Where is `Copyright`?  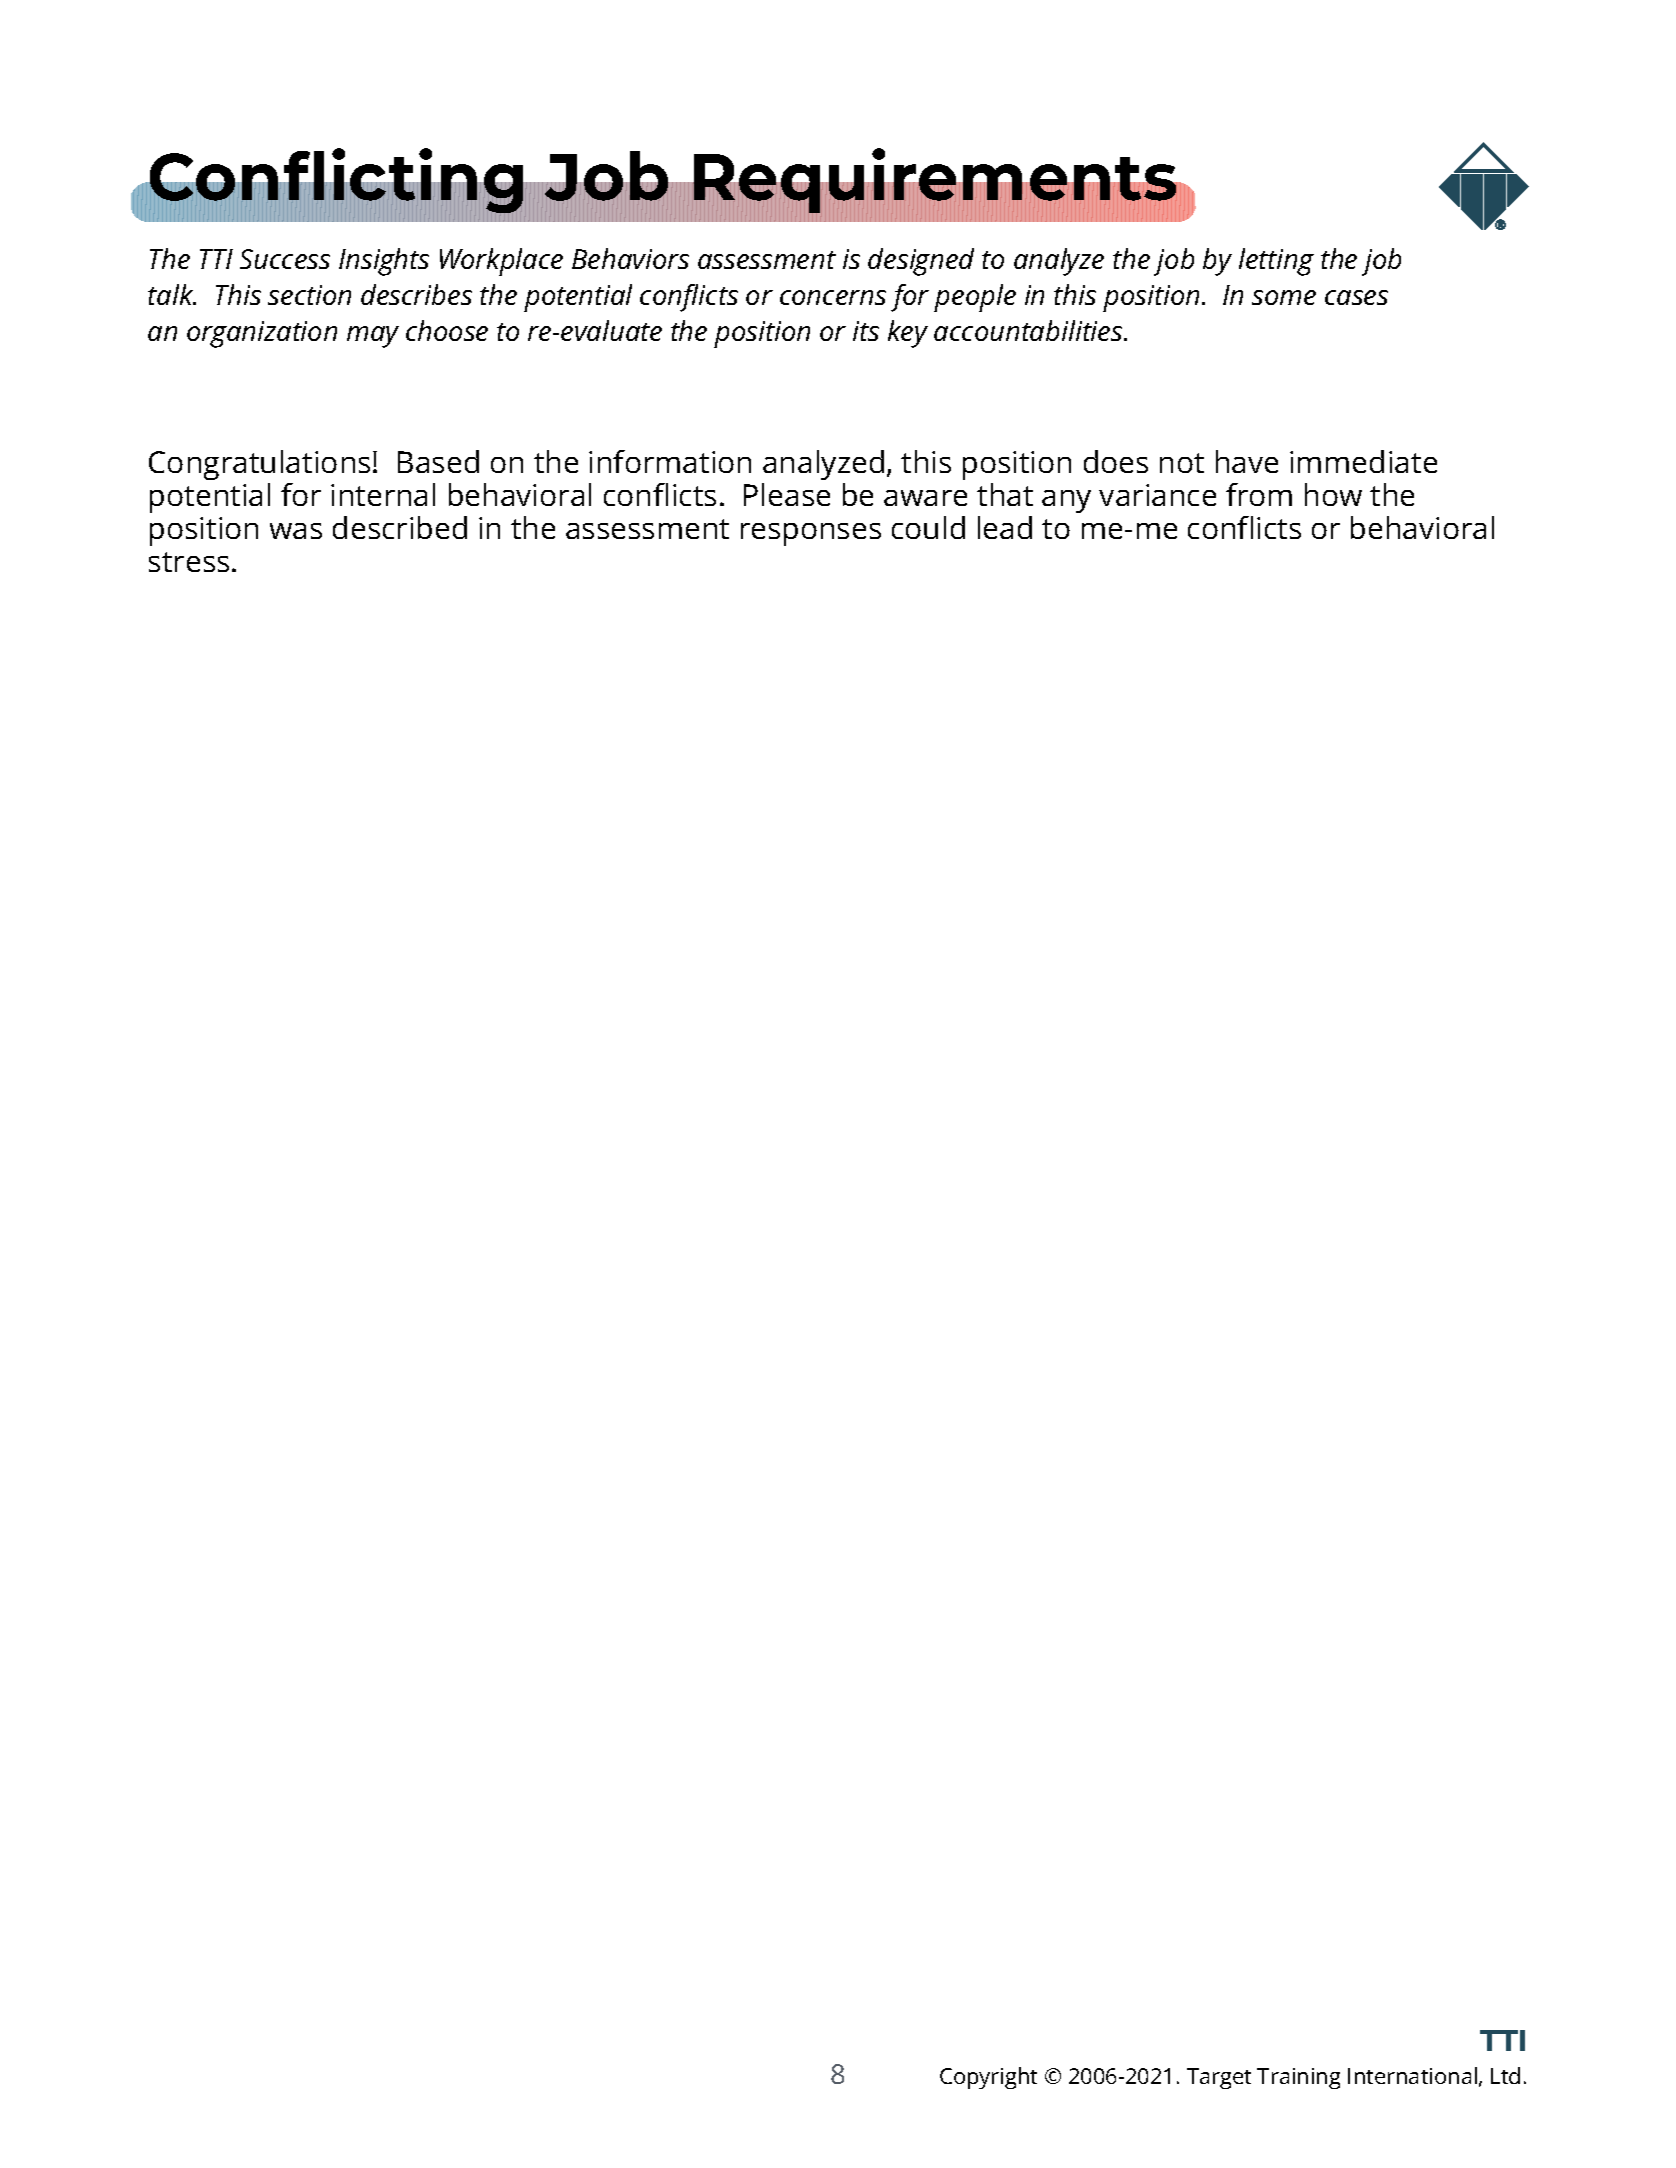 Copyright is located at coordinates (988, 2078).
